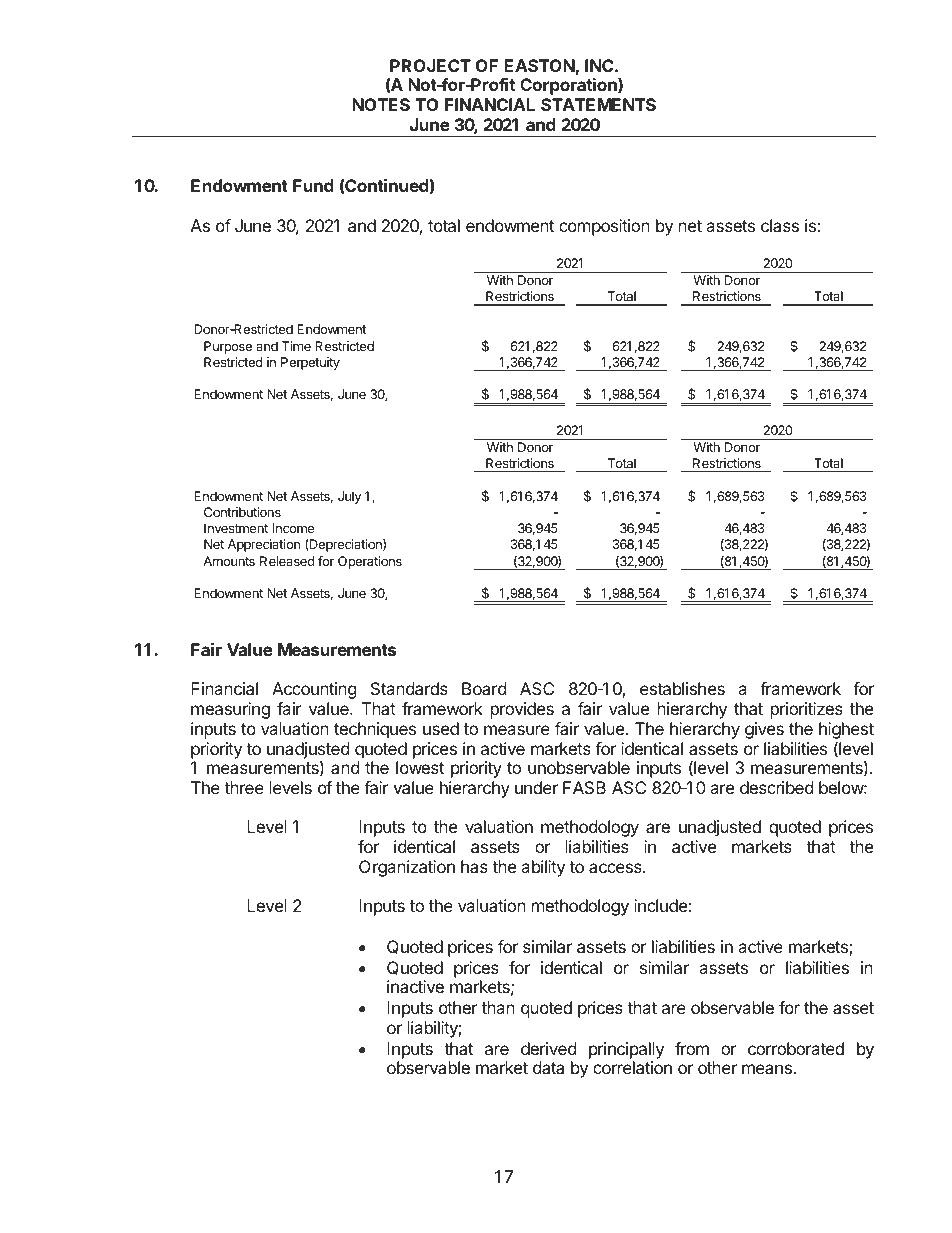 The image size is (952, 1233). What do you see at coordinates (780, 225) in the image?
I see `class` at bounding box center [780, 225].
